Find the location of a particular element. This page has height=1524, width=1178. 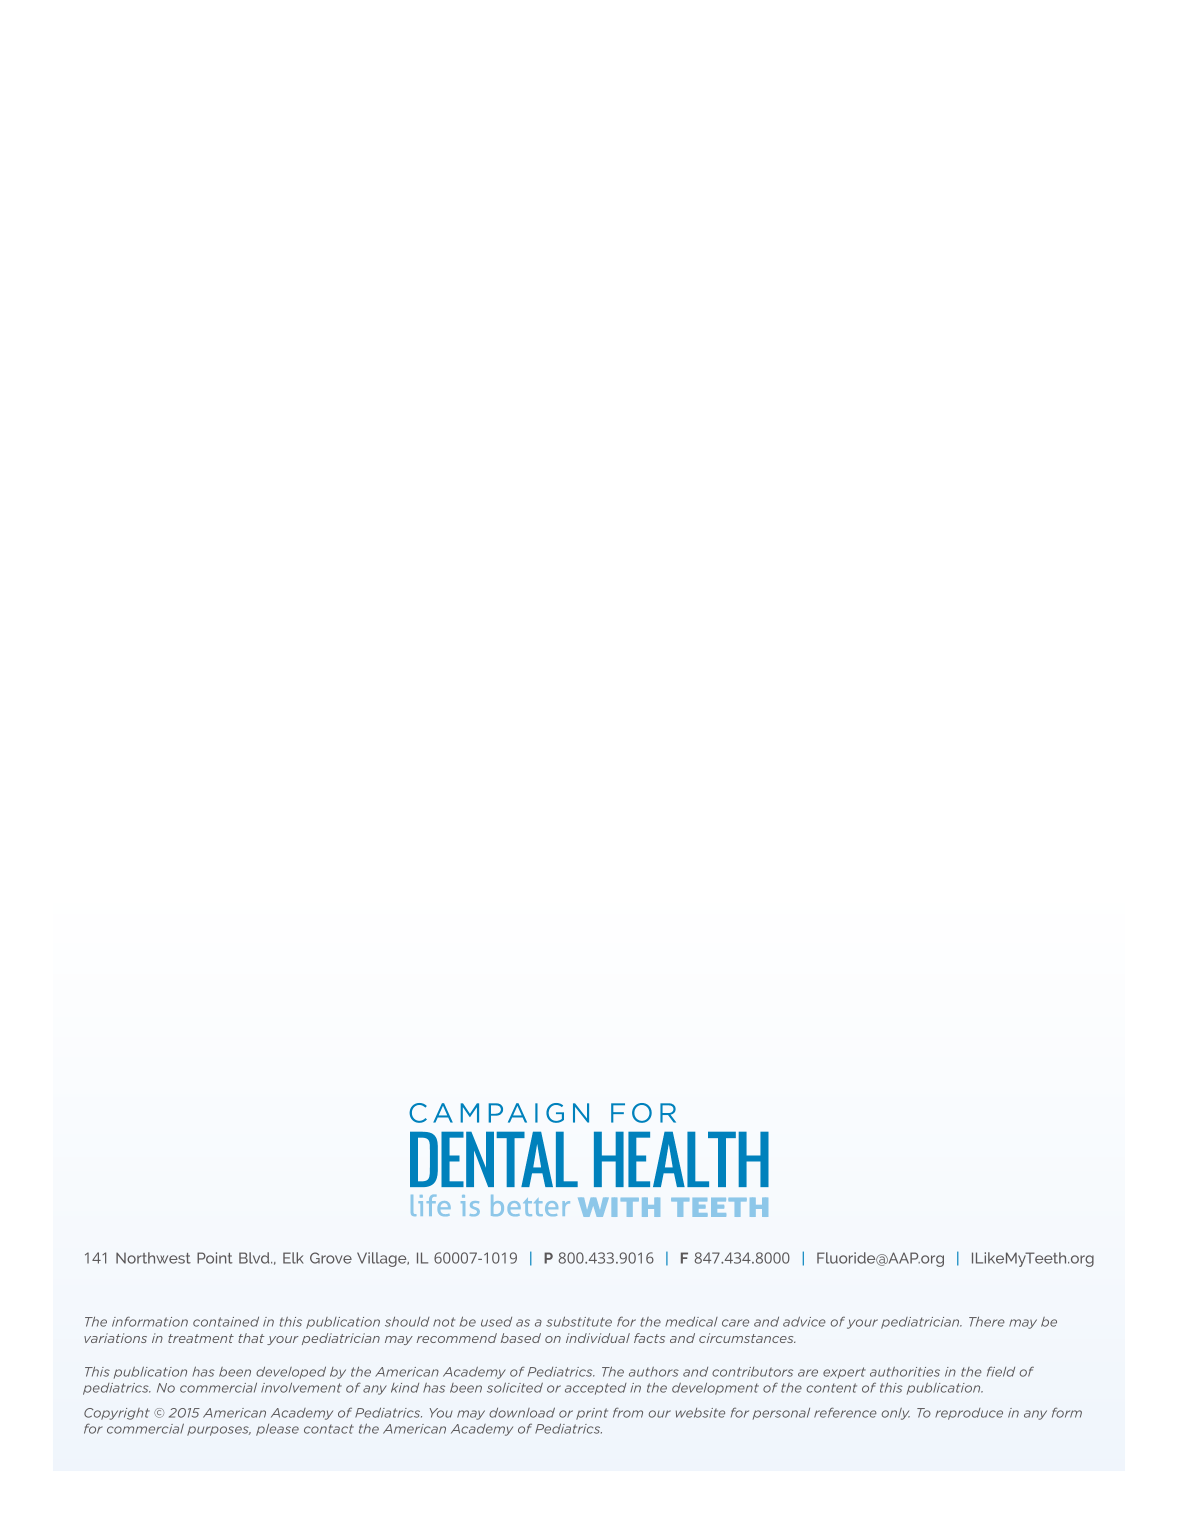

substitute is located at coordinates (579, 1321).
